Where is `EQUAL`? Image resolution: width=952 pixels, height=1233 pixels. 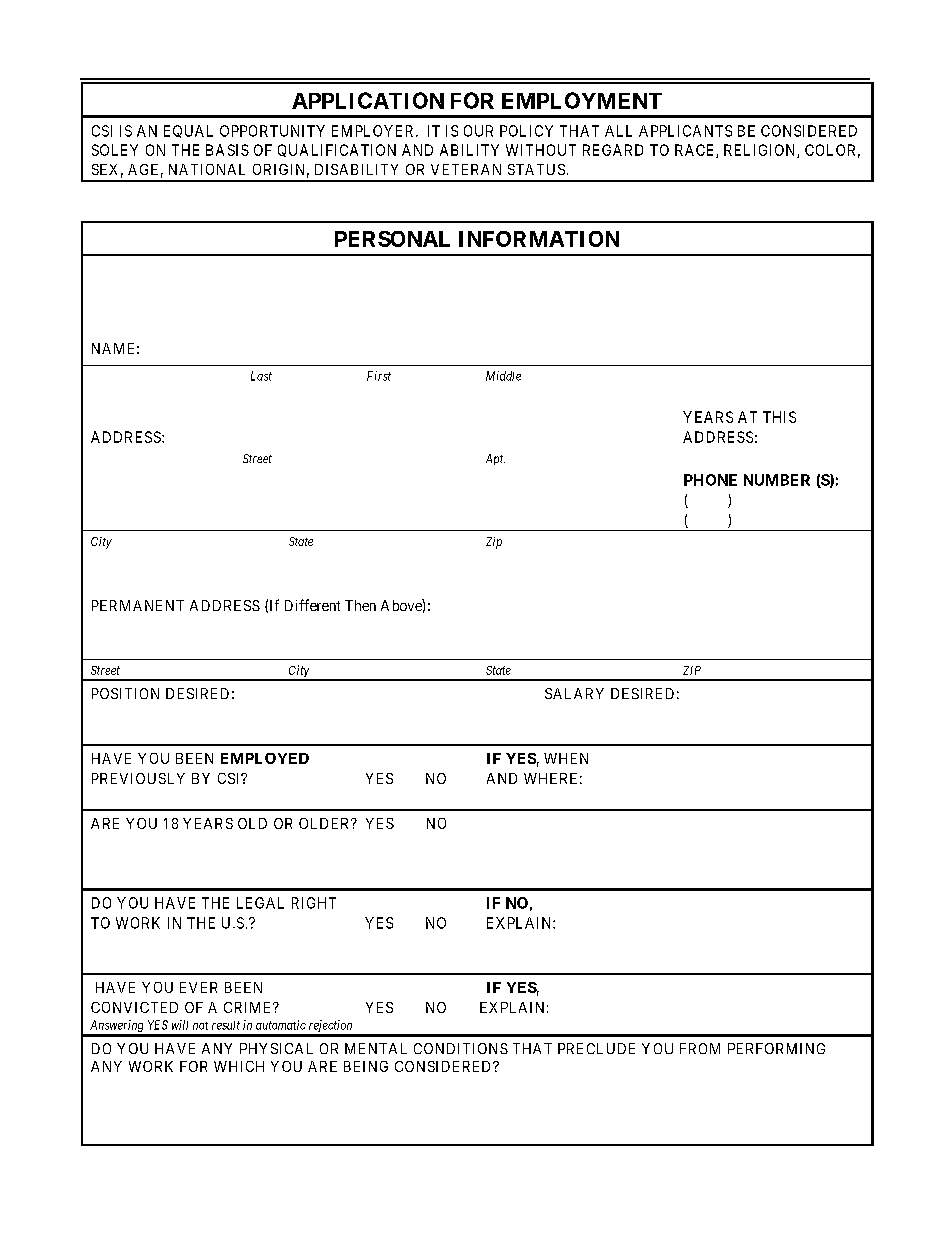
EQUAL is located at coordinates (188, 131).
